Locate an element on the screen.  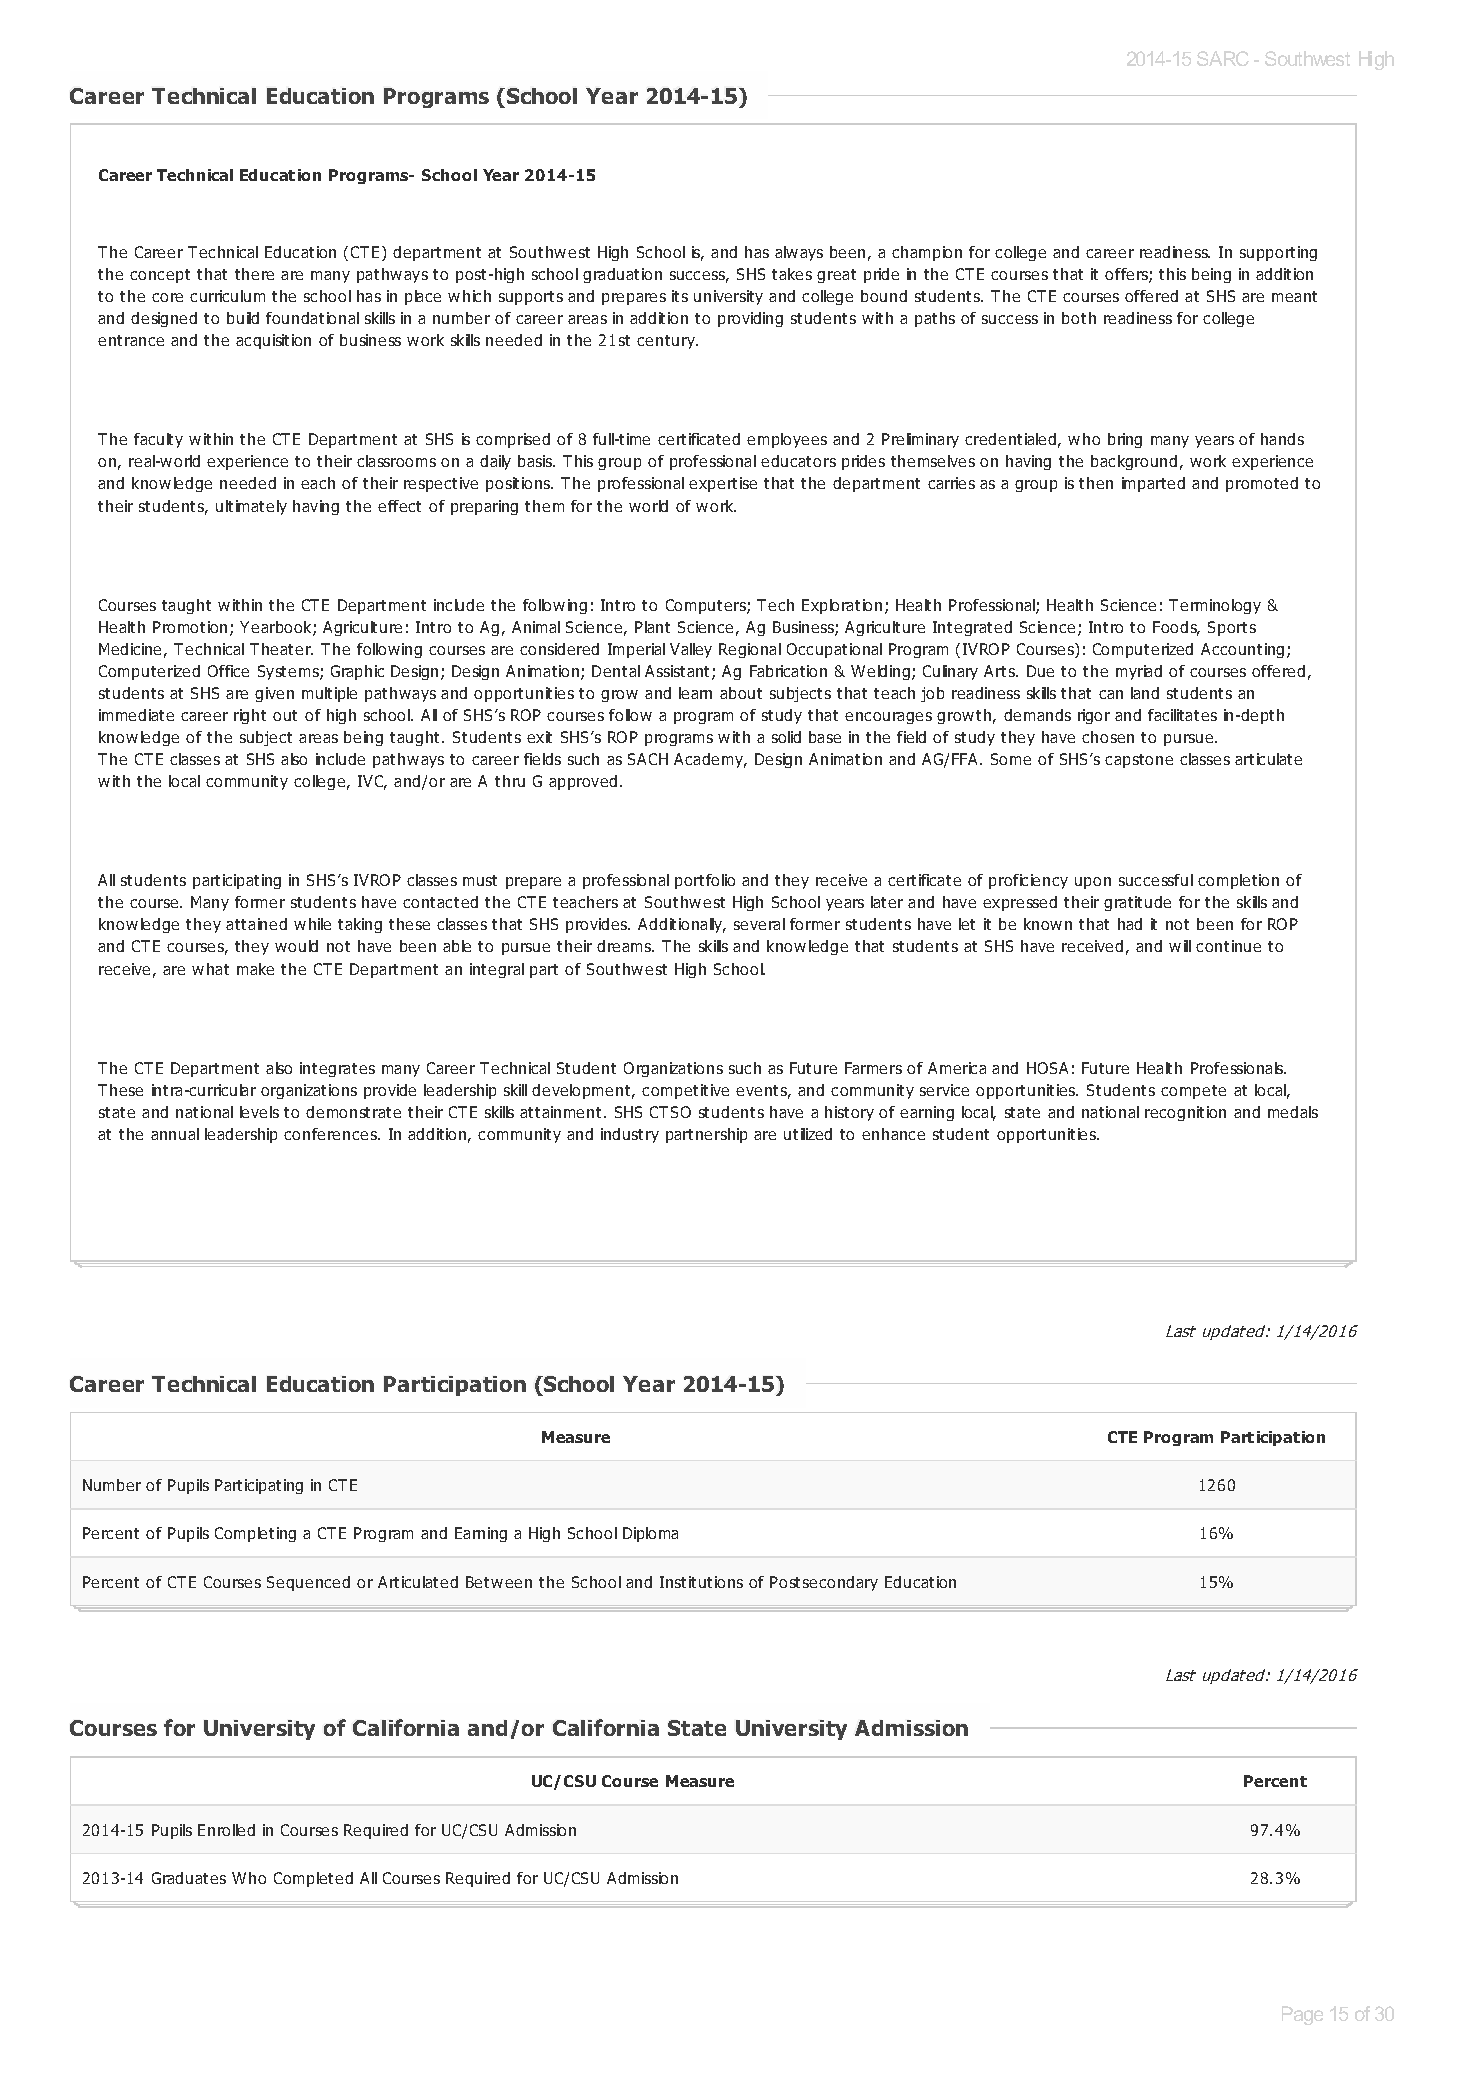
recognition is located at coordinates (1185, 1113).
